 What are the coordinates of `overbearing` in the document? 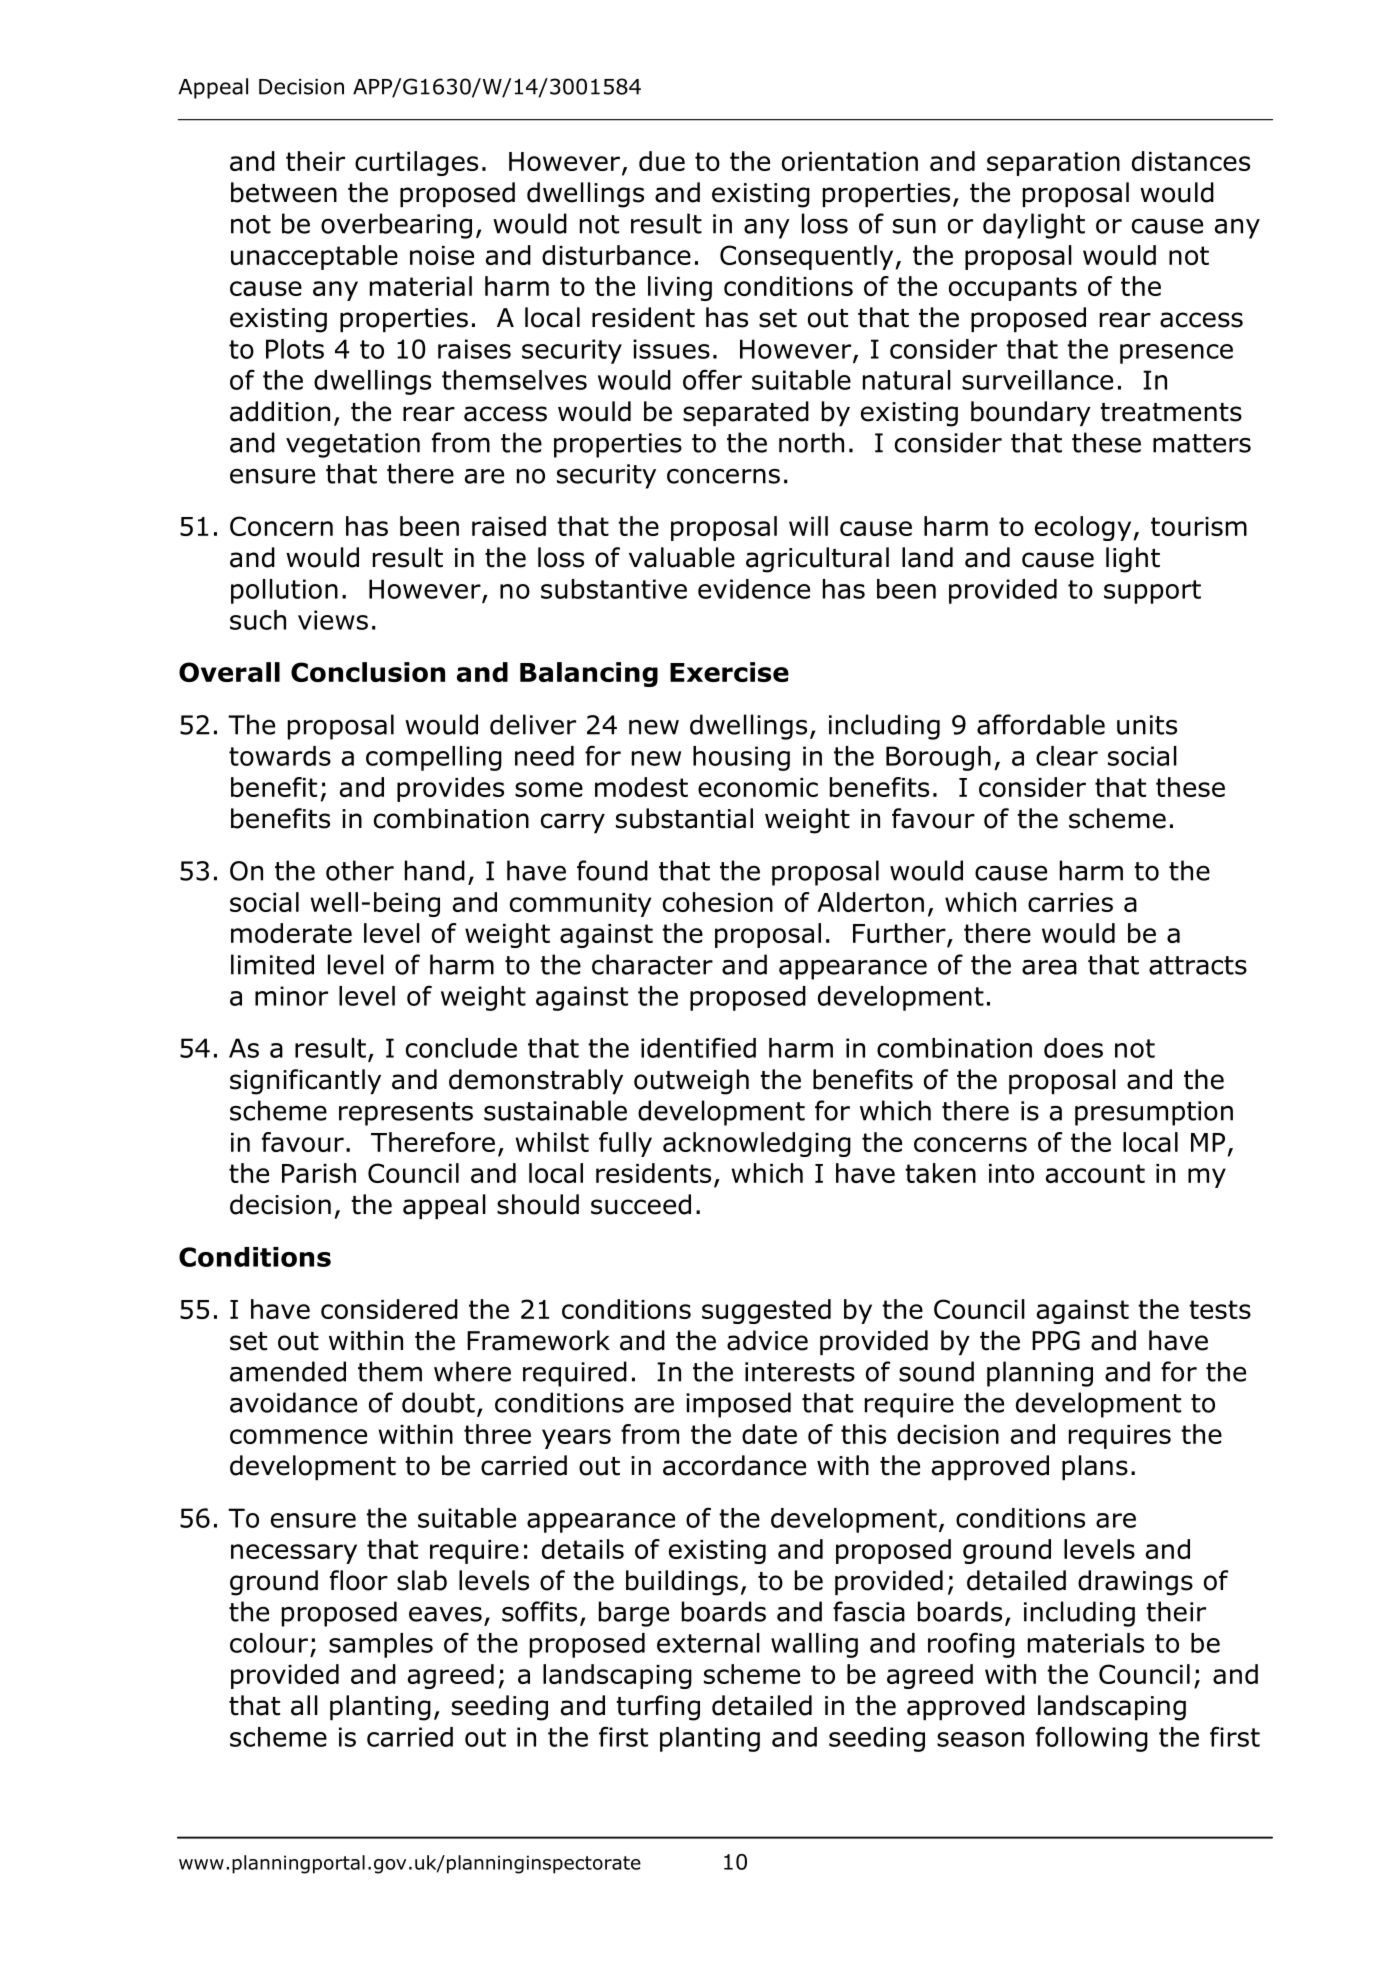 It's located at (396, 226).
